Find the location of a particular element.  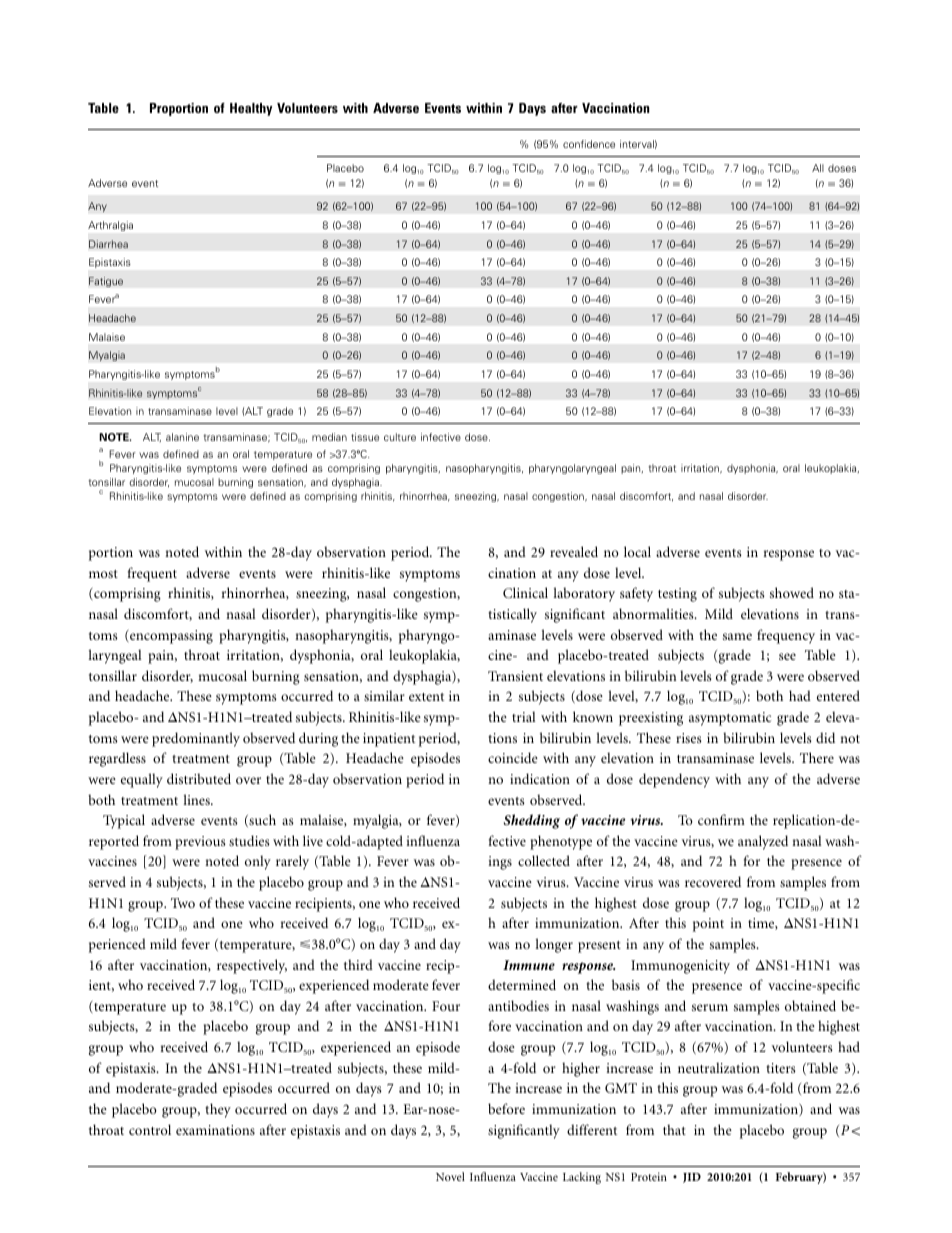

tissue is located at coordinates (365, 437).
